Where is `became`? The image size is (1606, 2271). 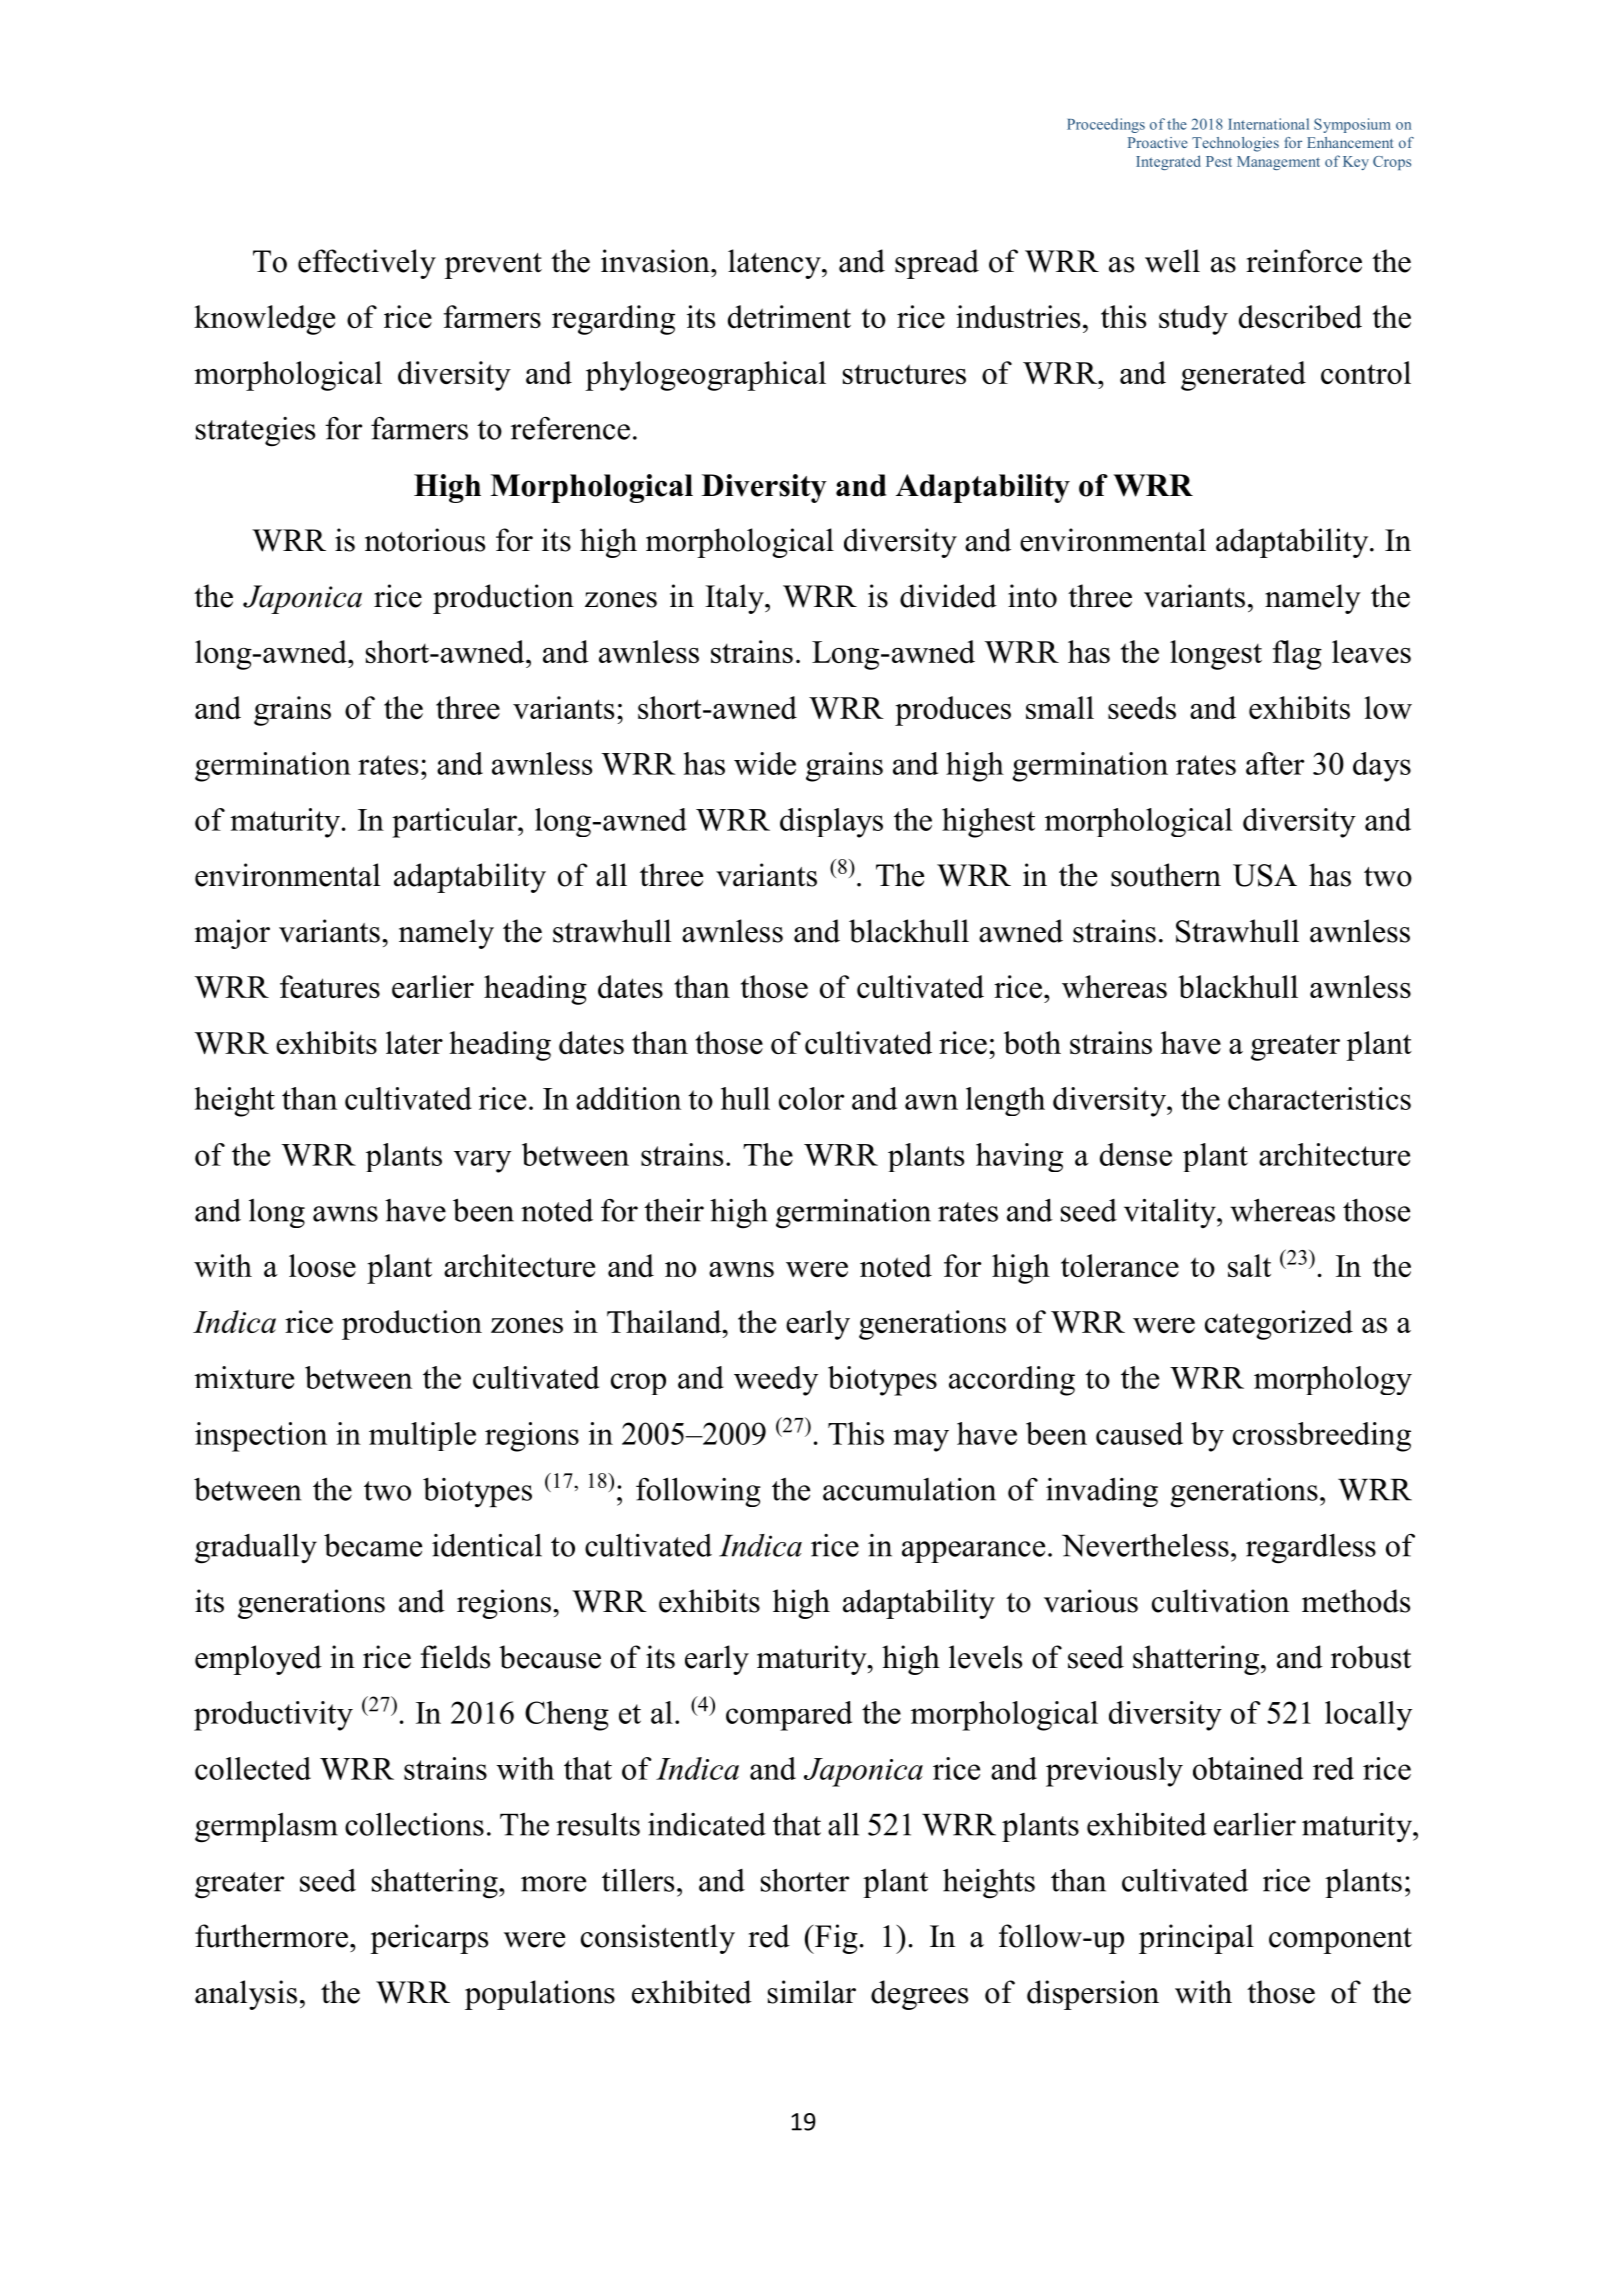
became is located at coordinates (373, 1545).
